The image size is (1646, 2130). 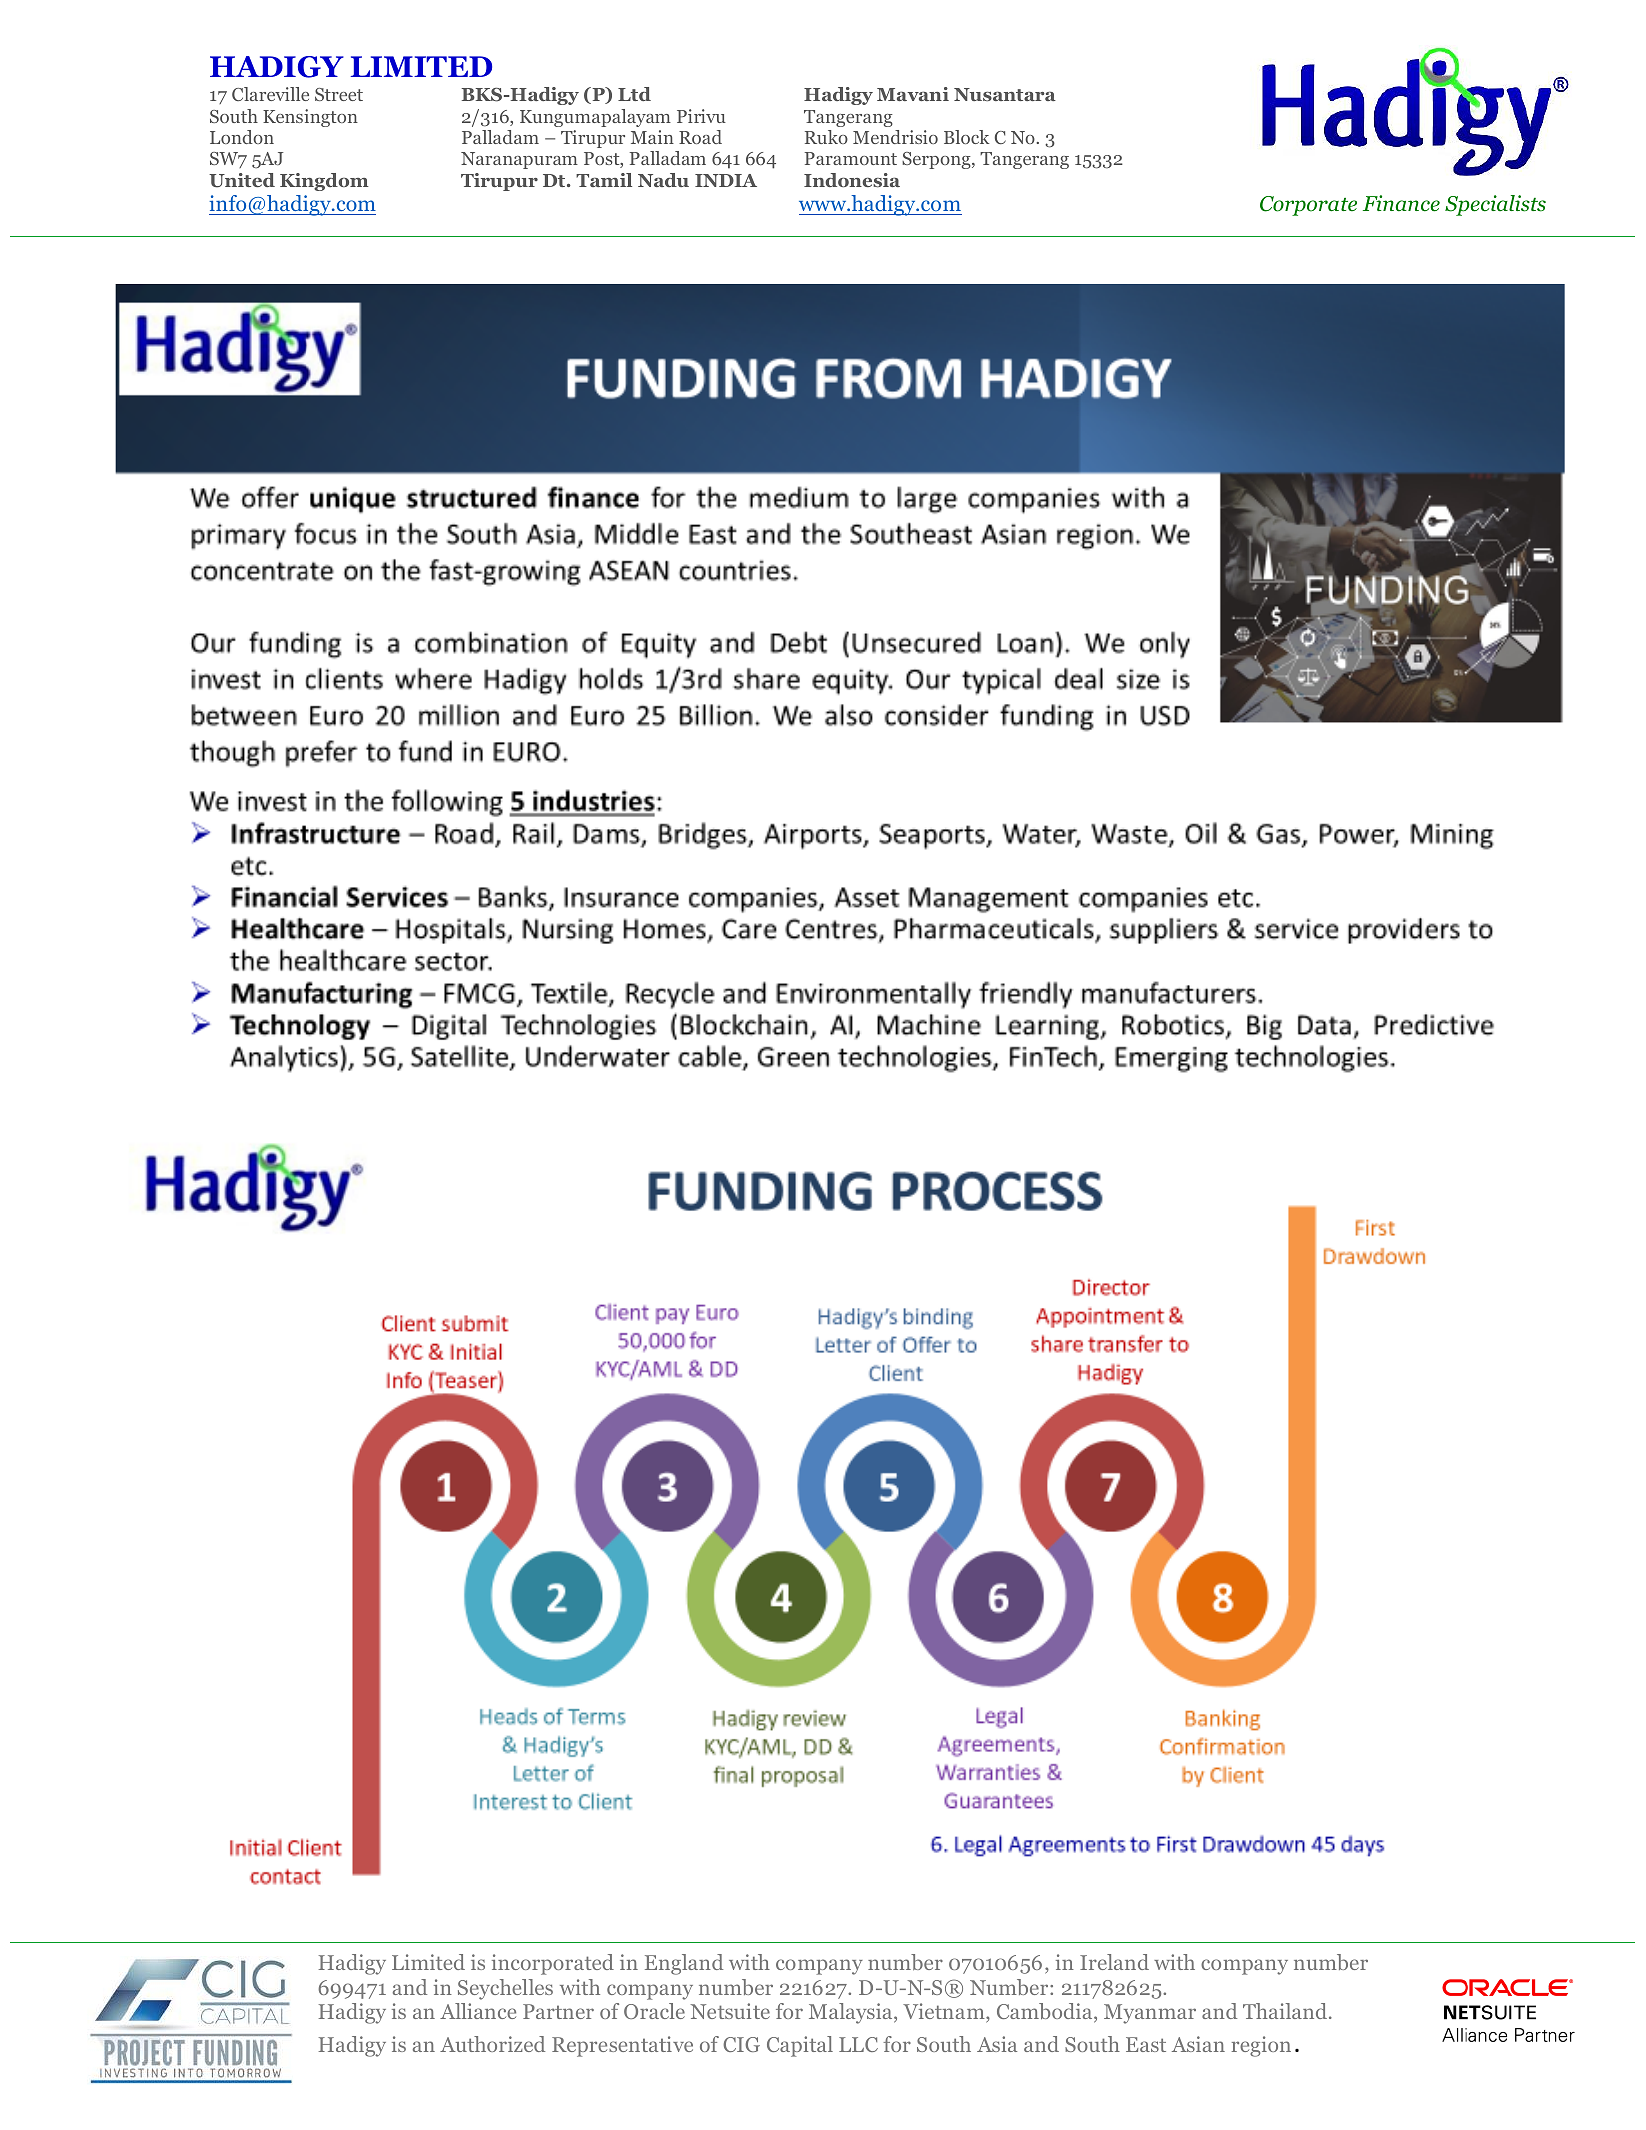 What do you see at coordinates (505, 1989) in the document?
I see `Seychelles` at bounding box center [505, 1989].
